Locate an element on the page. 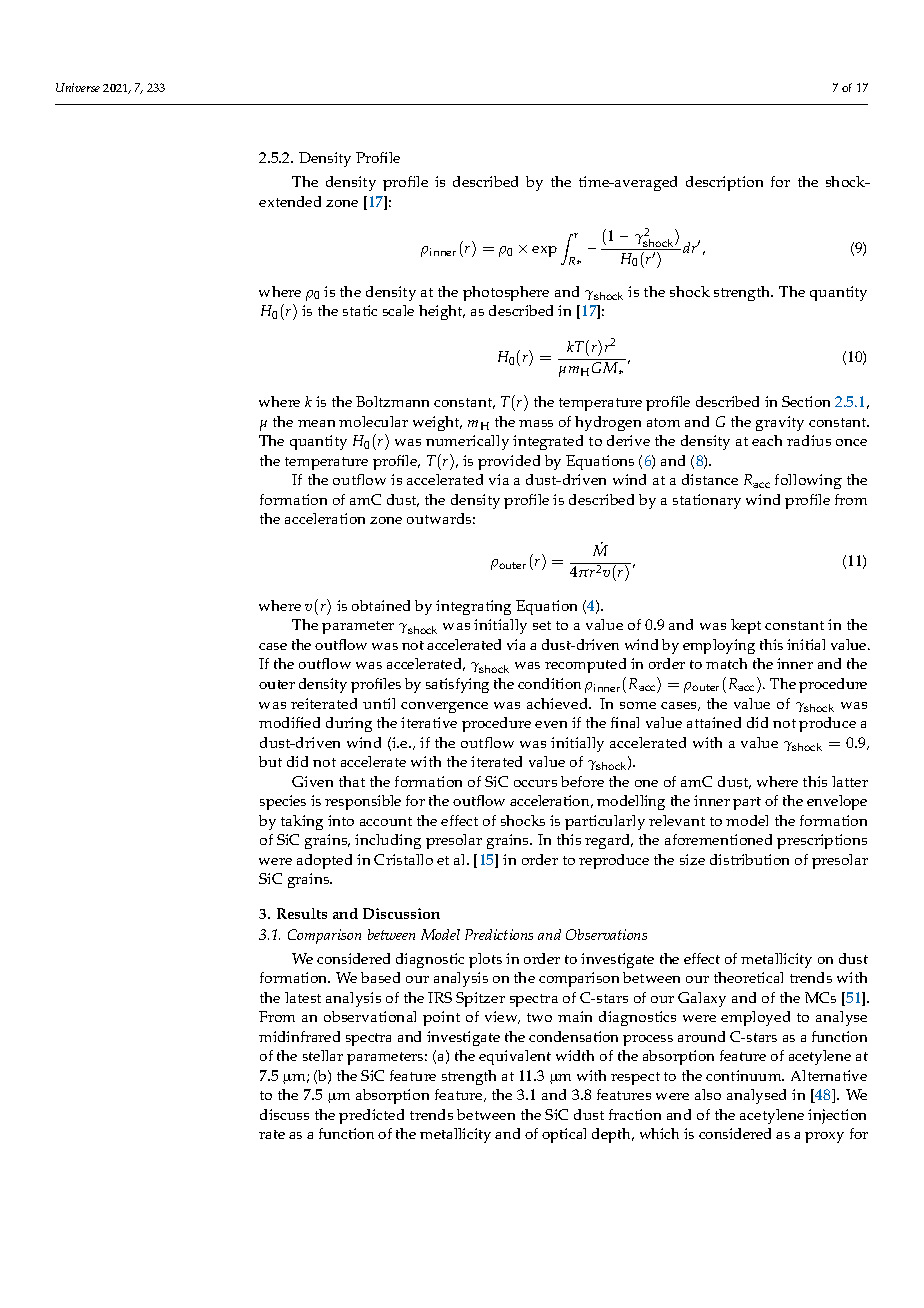 The height and width of the document is (1308, 924). latter is located at coordinates (850, 781).
